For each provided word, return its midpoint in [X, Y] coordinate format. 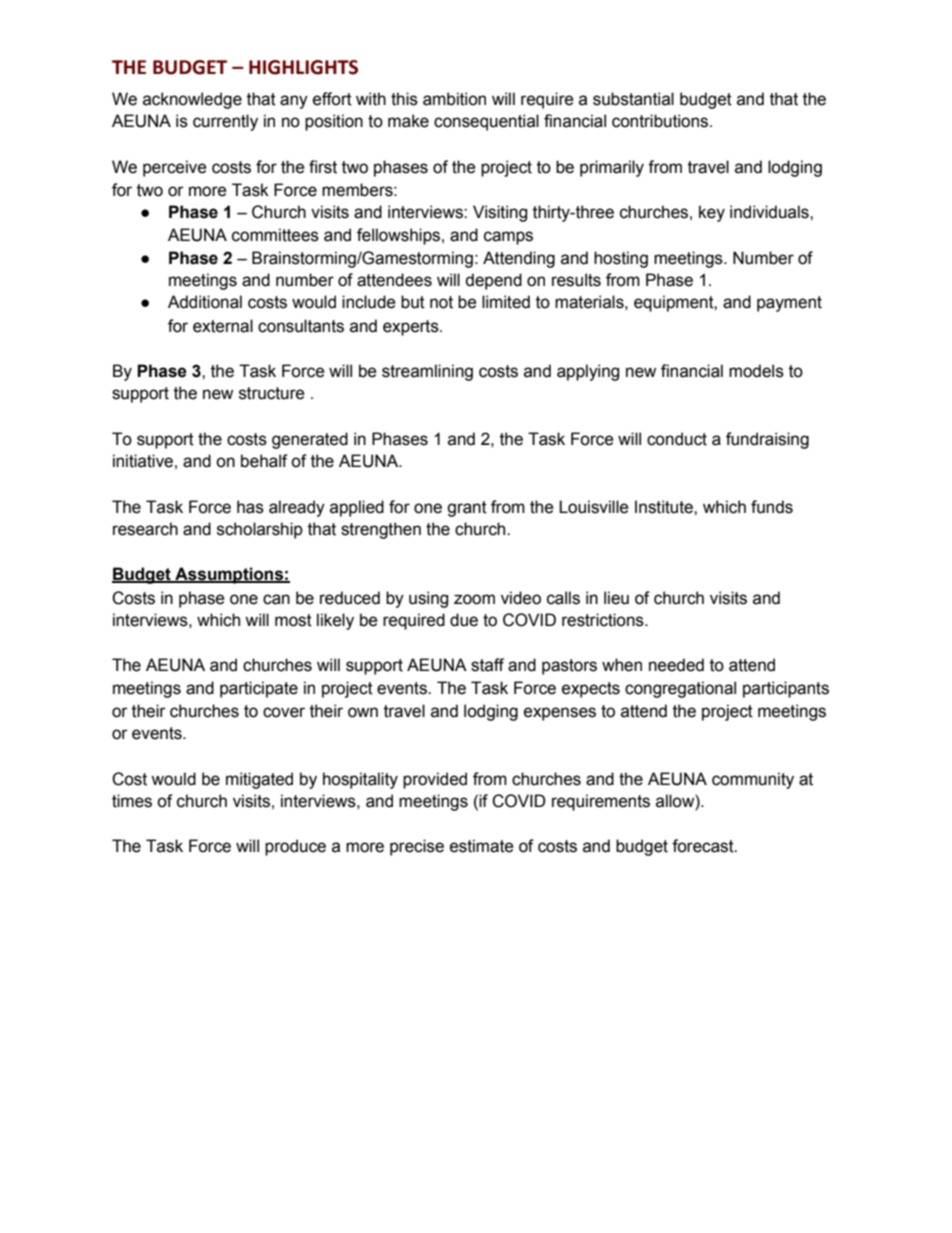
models [756, 371]
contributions [661, 121]
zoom [474, 599]
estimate [482, 846]
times [132, 801]
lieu [616, 598]
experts [412, 328]
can [276, 599]
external [223, 326]
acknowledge [192, 100]
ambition [454, 99]
